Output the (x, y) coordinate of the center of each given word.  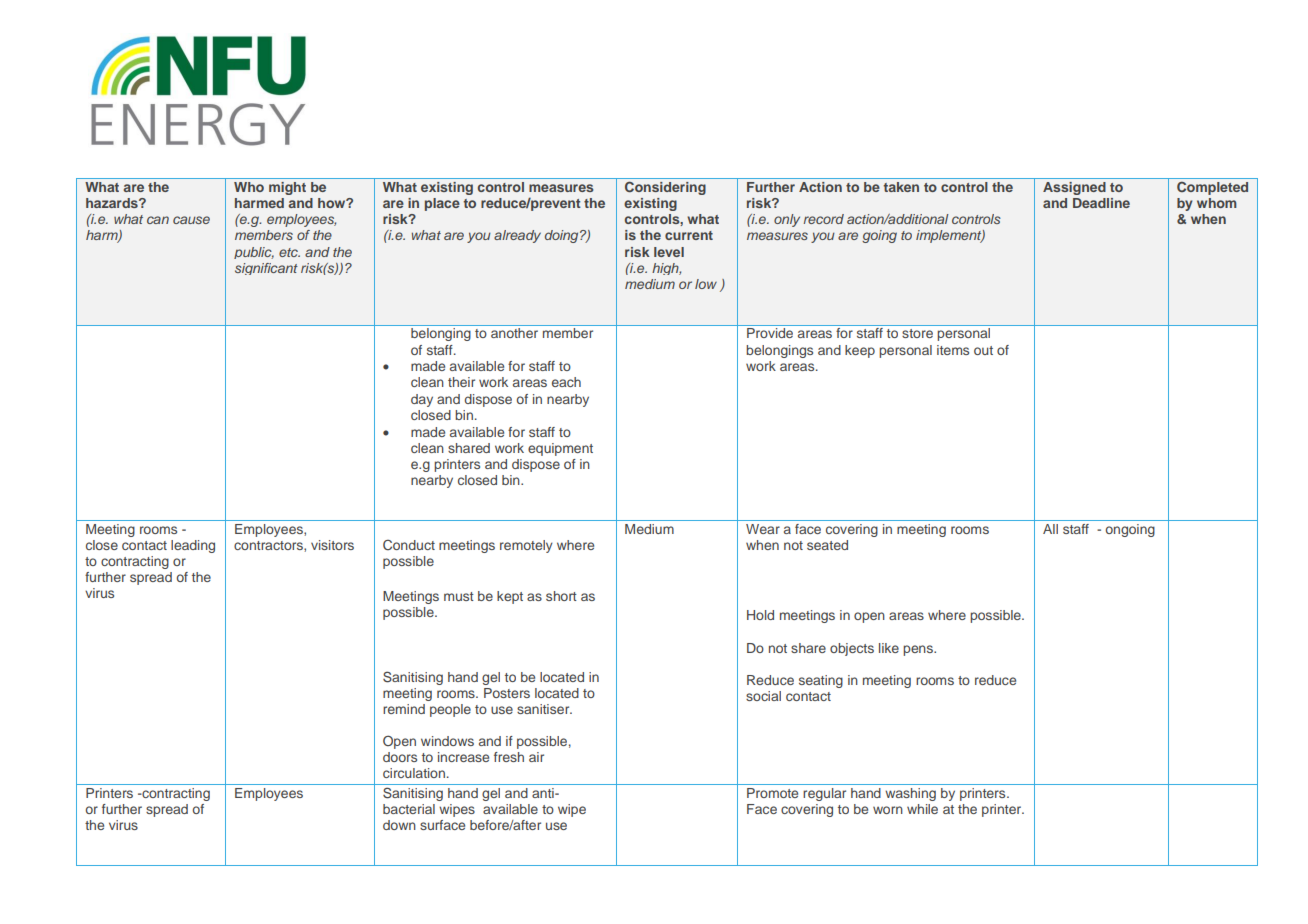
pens (919, 650)
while (922, 809)
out (983, 350)
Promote (772, 793)
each (566, 382)
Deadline (1101, 203)
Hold (760, 615)
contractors (269, 546)
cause (191, 220)
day (422, 400)
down (399, 825)
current (689, 235)
